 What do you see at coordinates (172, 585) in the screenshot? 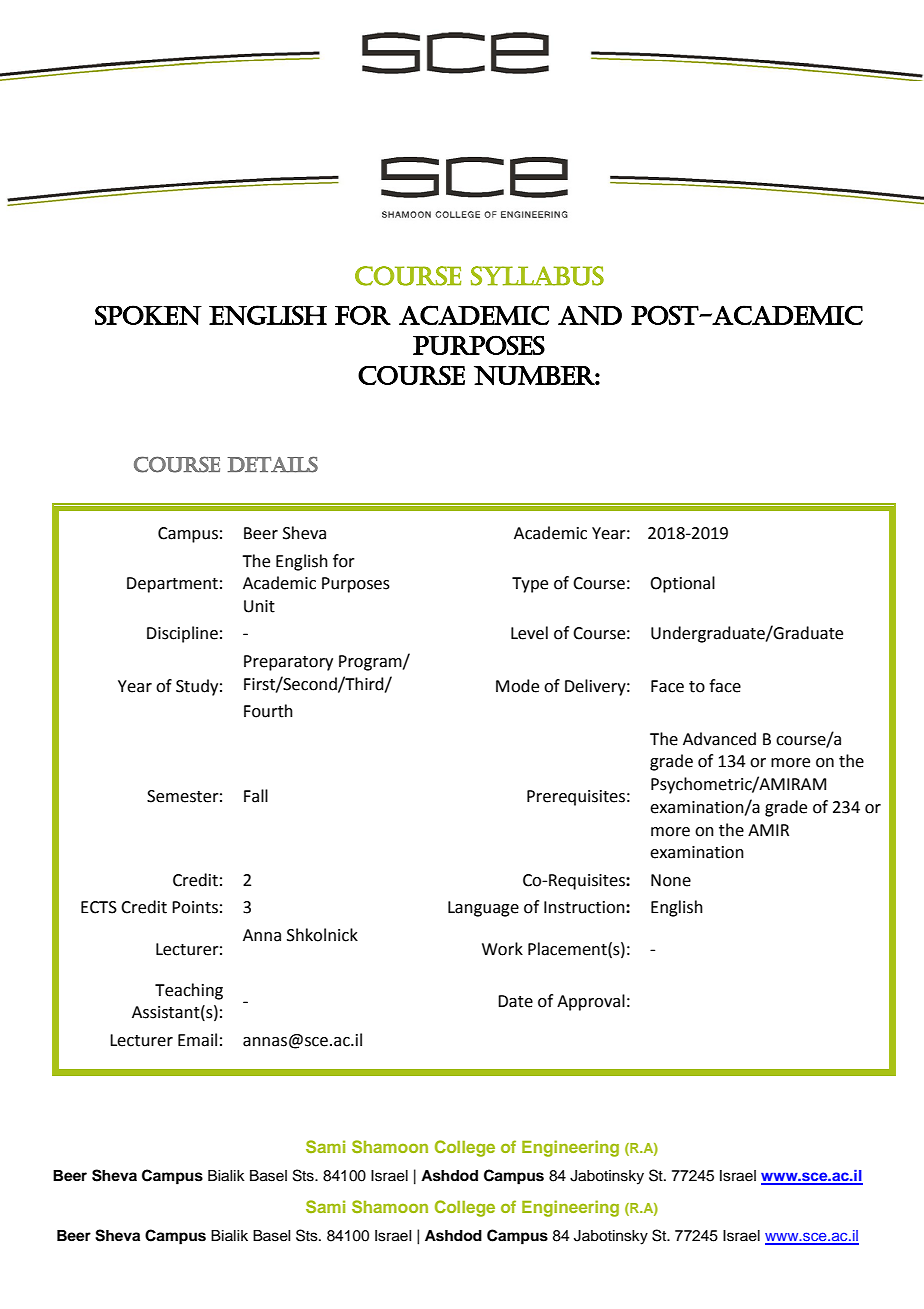
I see `Department` at bounding box center [172, 585].
